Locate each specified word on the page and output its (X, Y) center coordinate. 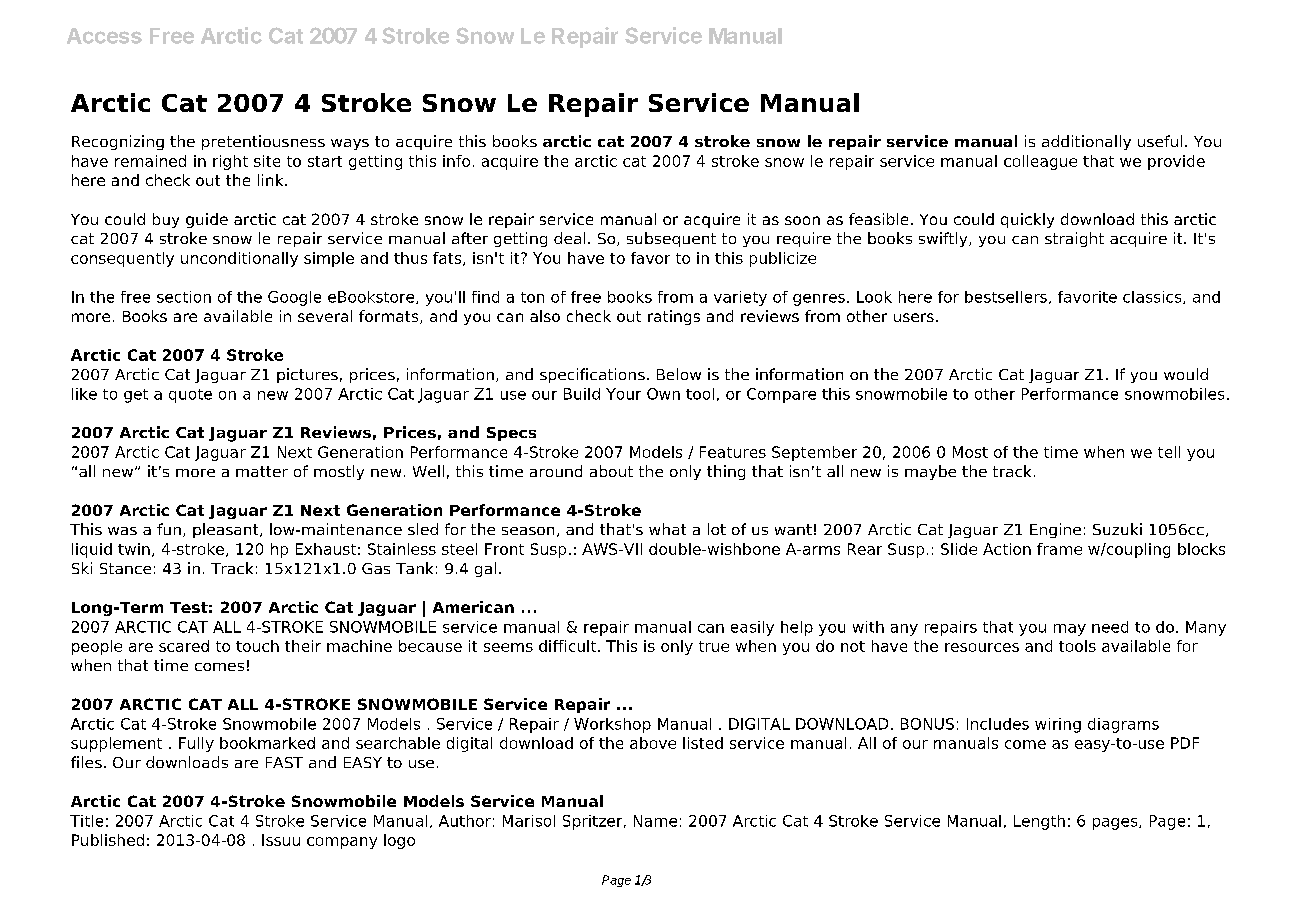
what (667, 529)
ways (350, 144)
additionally (1086, 142)
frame (1059, 549)
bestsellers (1006, 297)
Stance (125, 568)
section (184, 297)
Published (108, 840)
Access (104, 36)
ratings (674, 317)
